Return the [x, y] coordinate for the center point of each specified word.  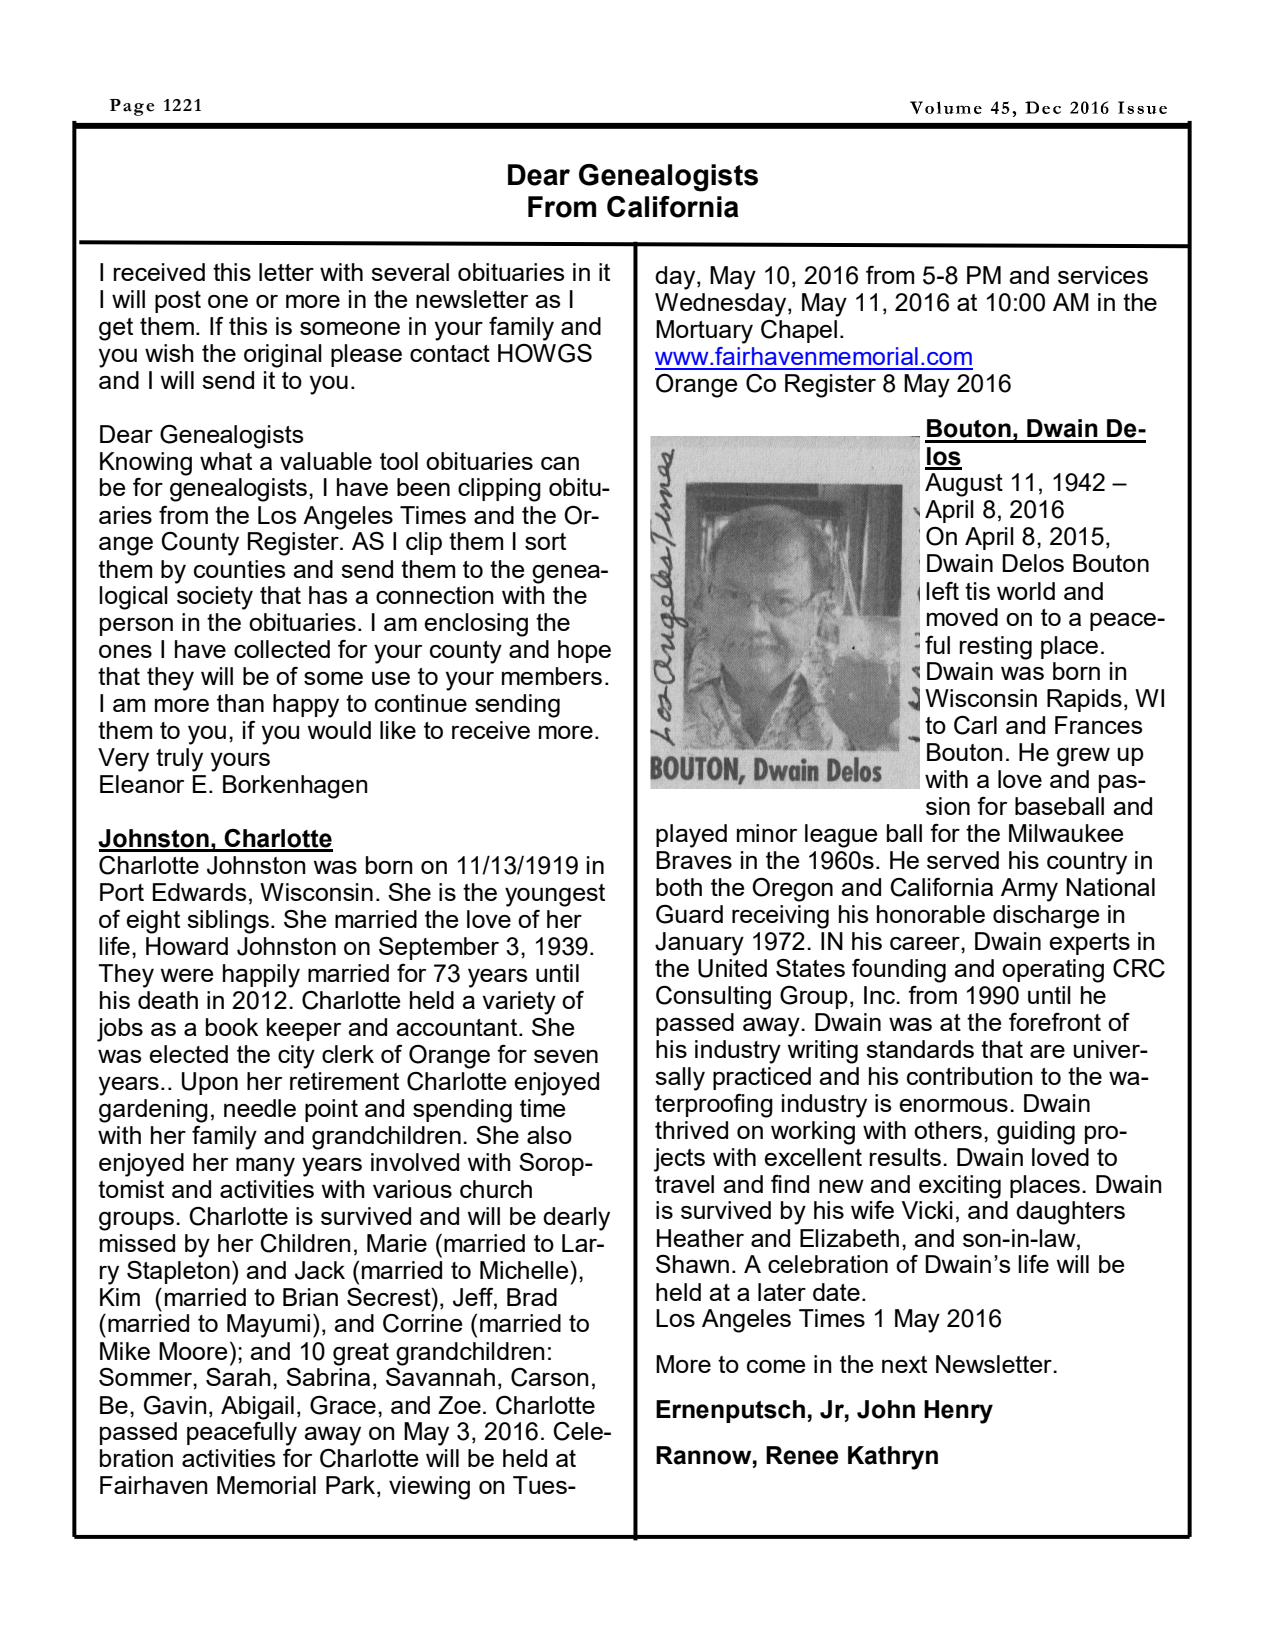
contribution [970, 1076]
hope [584, 651]
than [240, 703]
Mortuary [704, 332]
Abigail [257, 1408]
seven [566, 1056]
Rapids [1084, 700]
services [1103, 275]
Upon [210, 1083]
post [178, 302]
